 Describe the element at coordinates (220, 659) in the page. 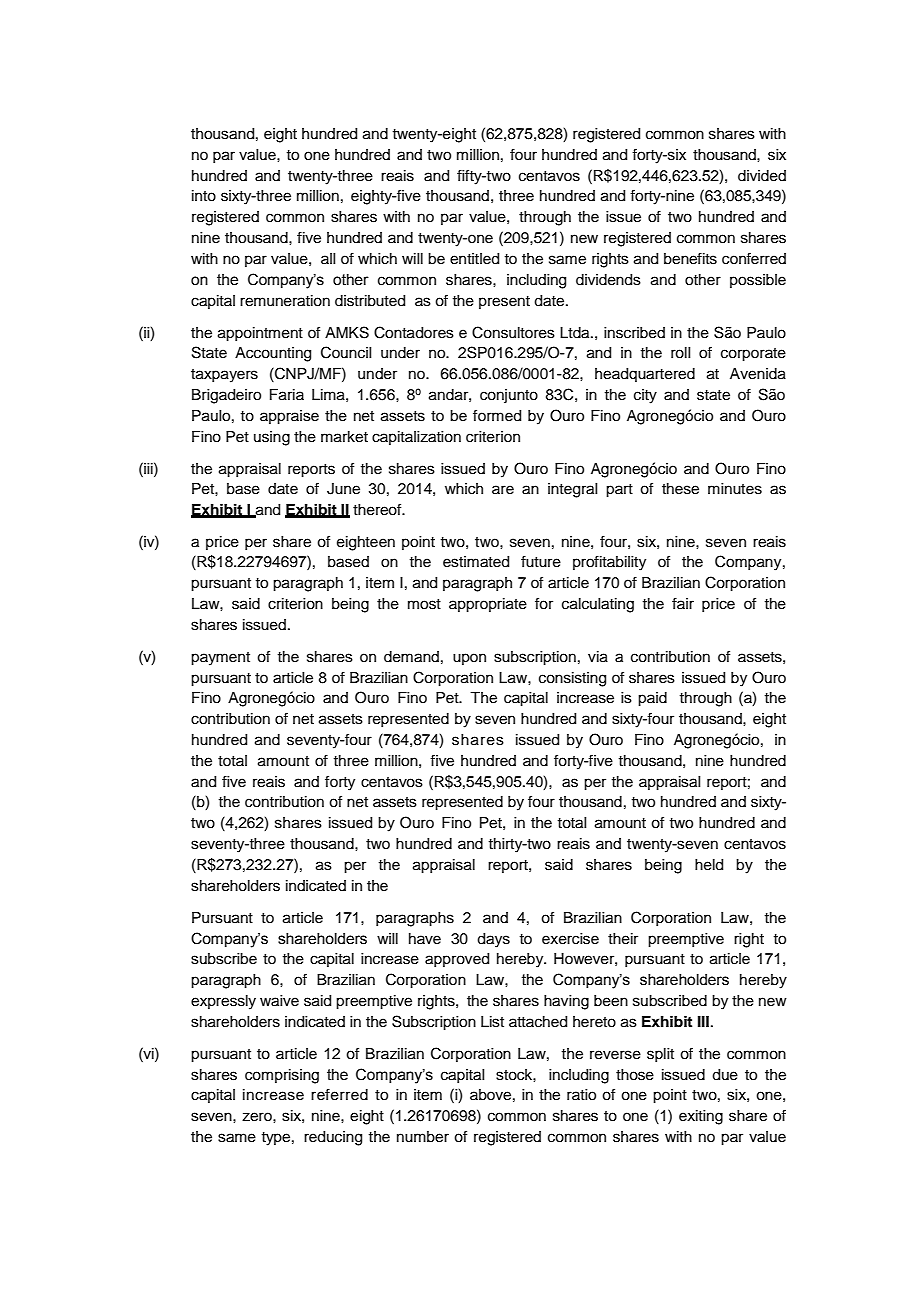

I see `payment` at that location.
